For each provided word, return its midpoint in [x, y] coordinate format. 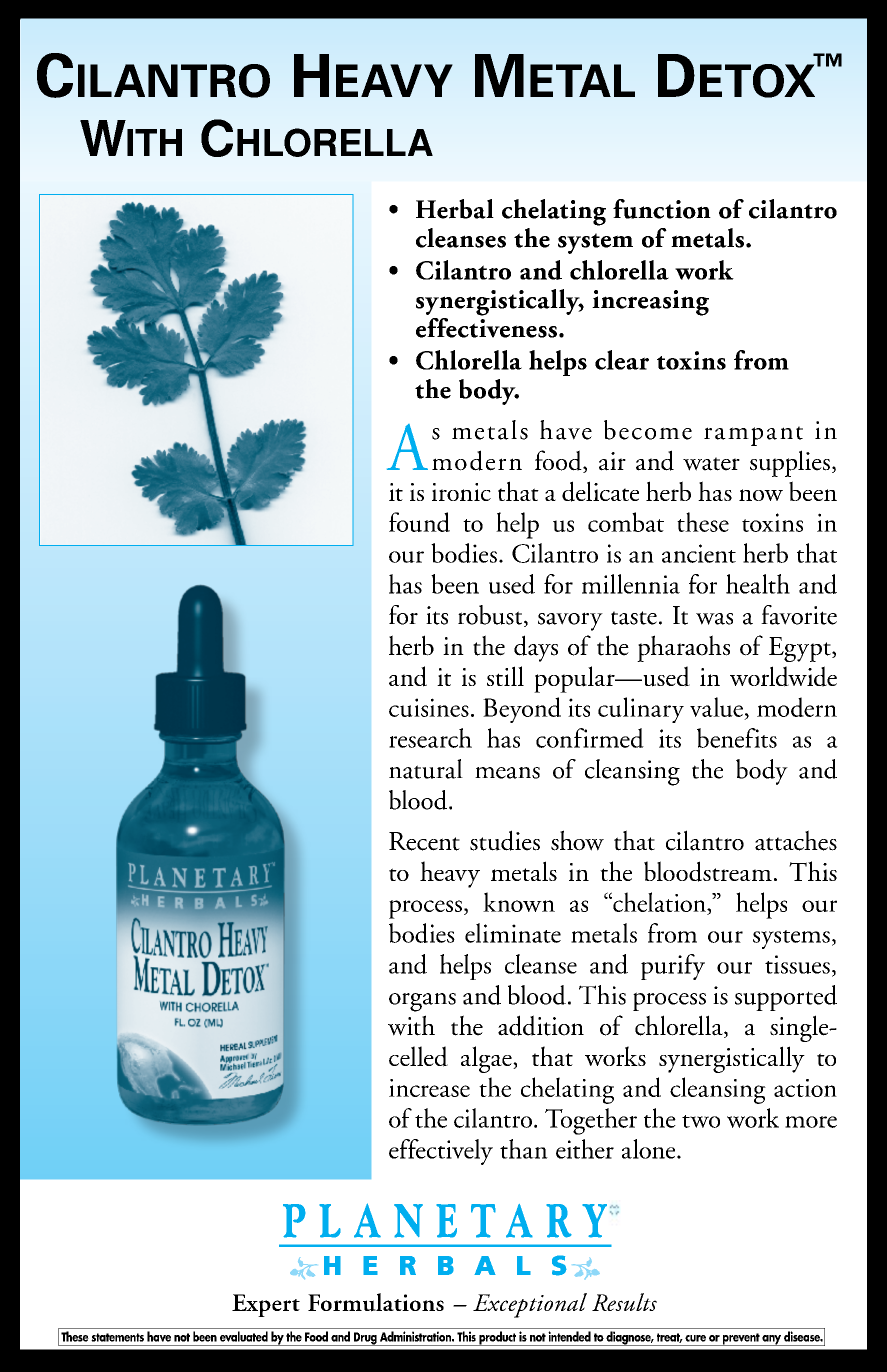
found [419, 522]
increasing [650, 303]
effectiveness [486, 326]
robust [491, 616]
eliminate [513, 933]
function [662, 209]
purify [673, 967]
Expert [266, 1305]
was [714, 619]
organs [422, 1002]
